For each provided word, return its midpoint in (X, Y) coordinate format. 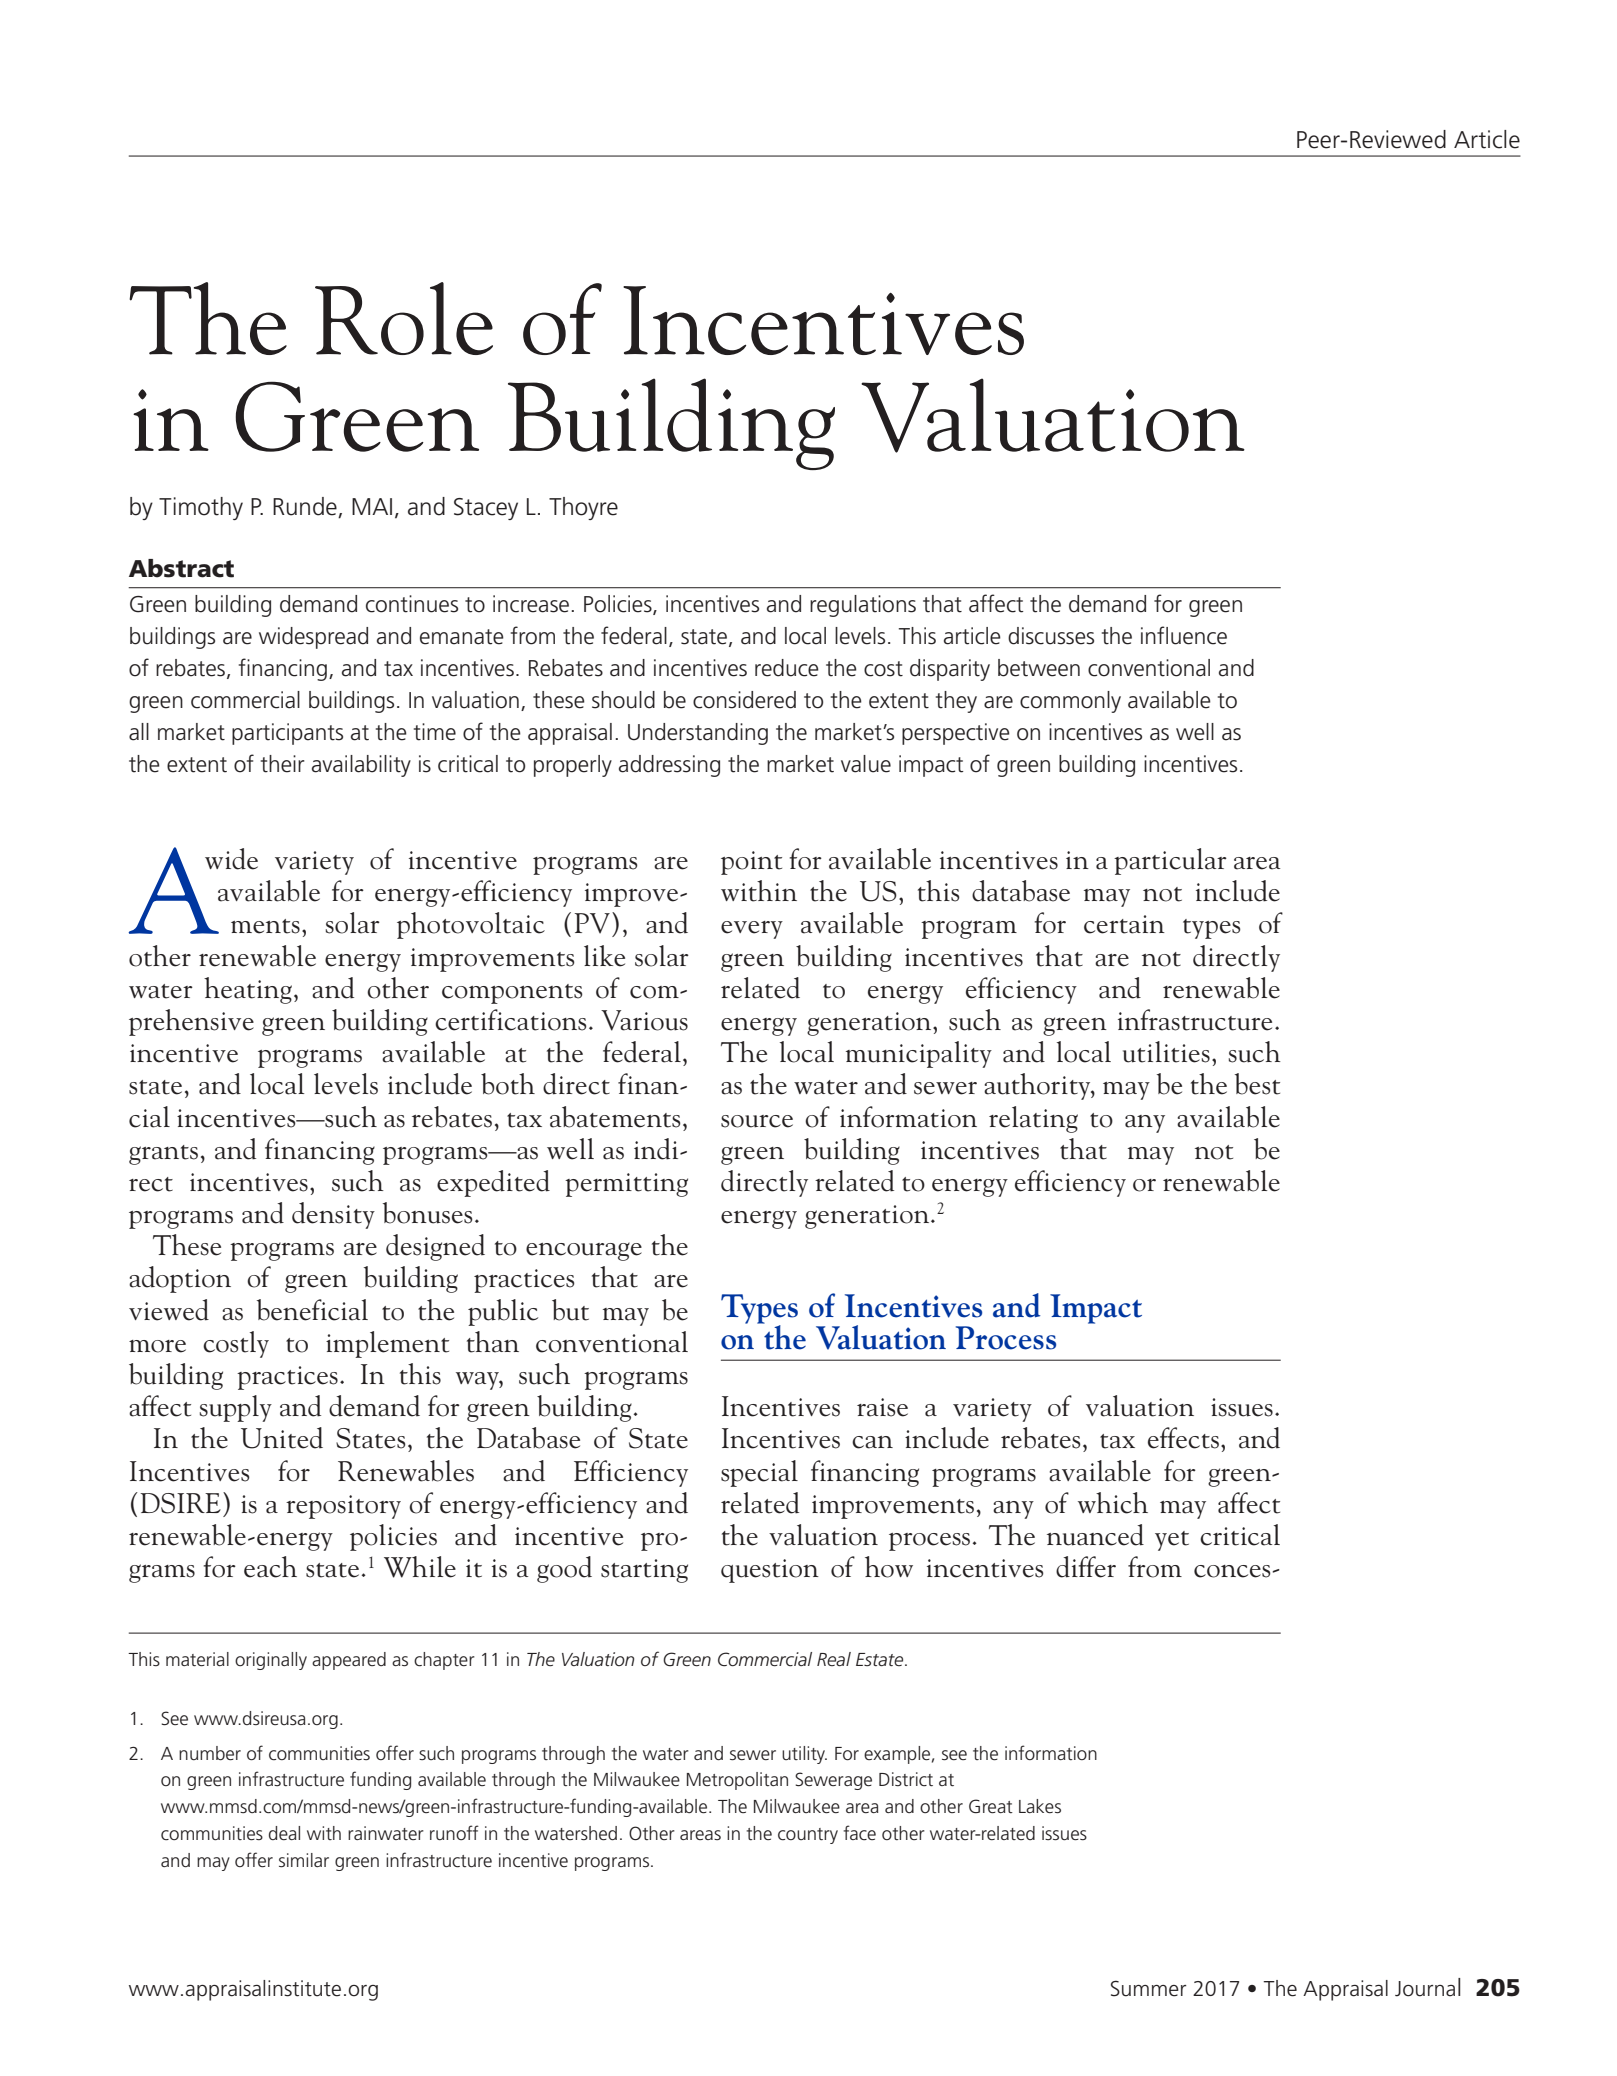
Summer (1148, 1988)
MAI (372, 506)
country (808, 1836)
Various (644, 1020)
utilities (1166, 1052)
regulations (863, 606)
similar (304, 1860)
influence (1184, 635)
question (770, 1571)
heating (248, 990)
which (1113, 1503)
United (282, 1438)
